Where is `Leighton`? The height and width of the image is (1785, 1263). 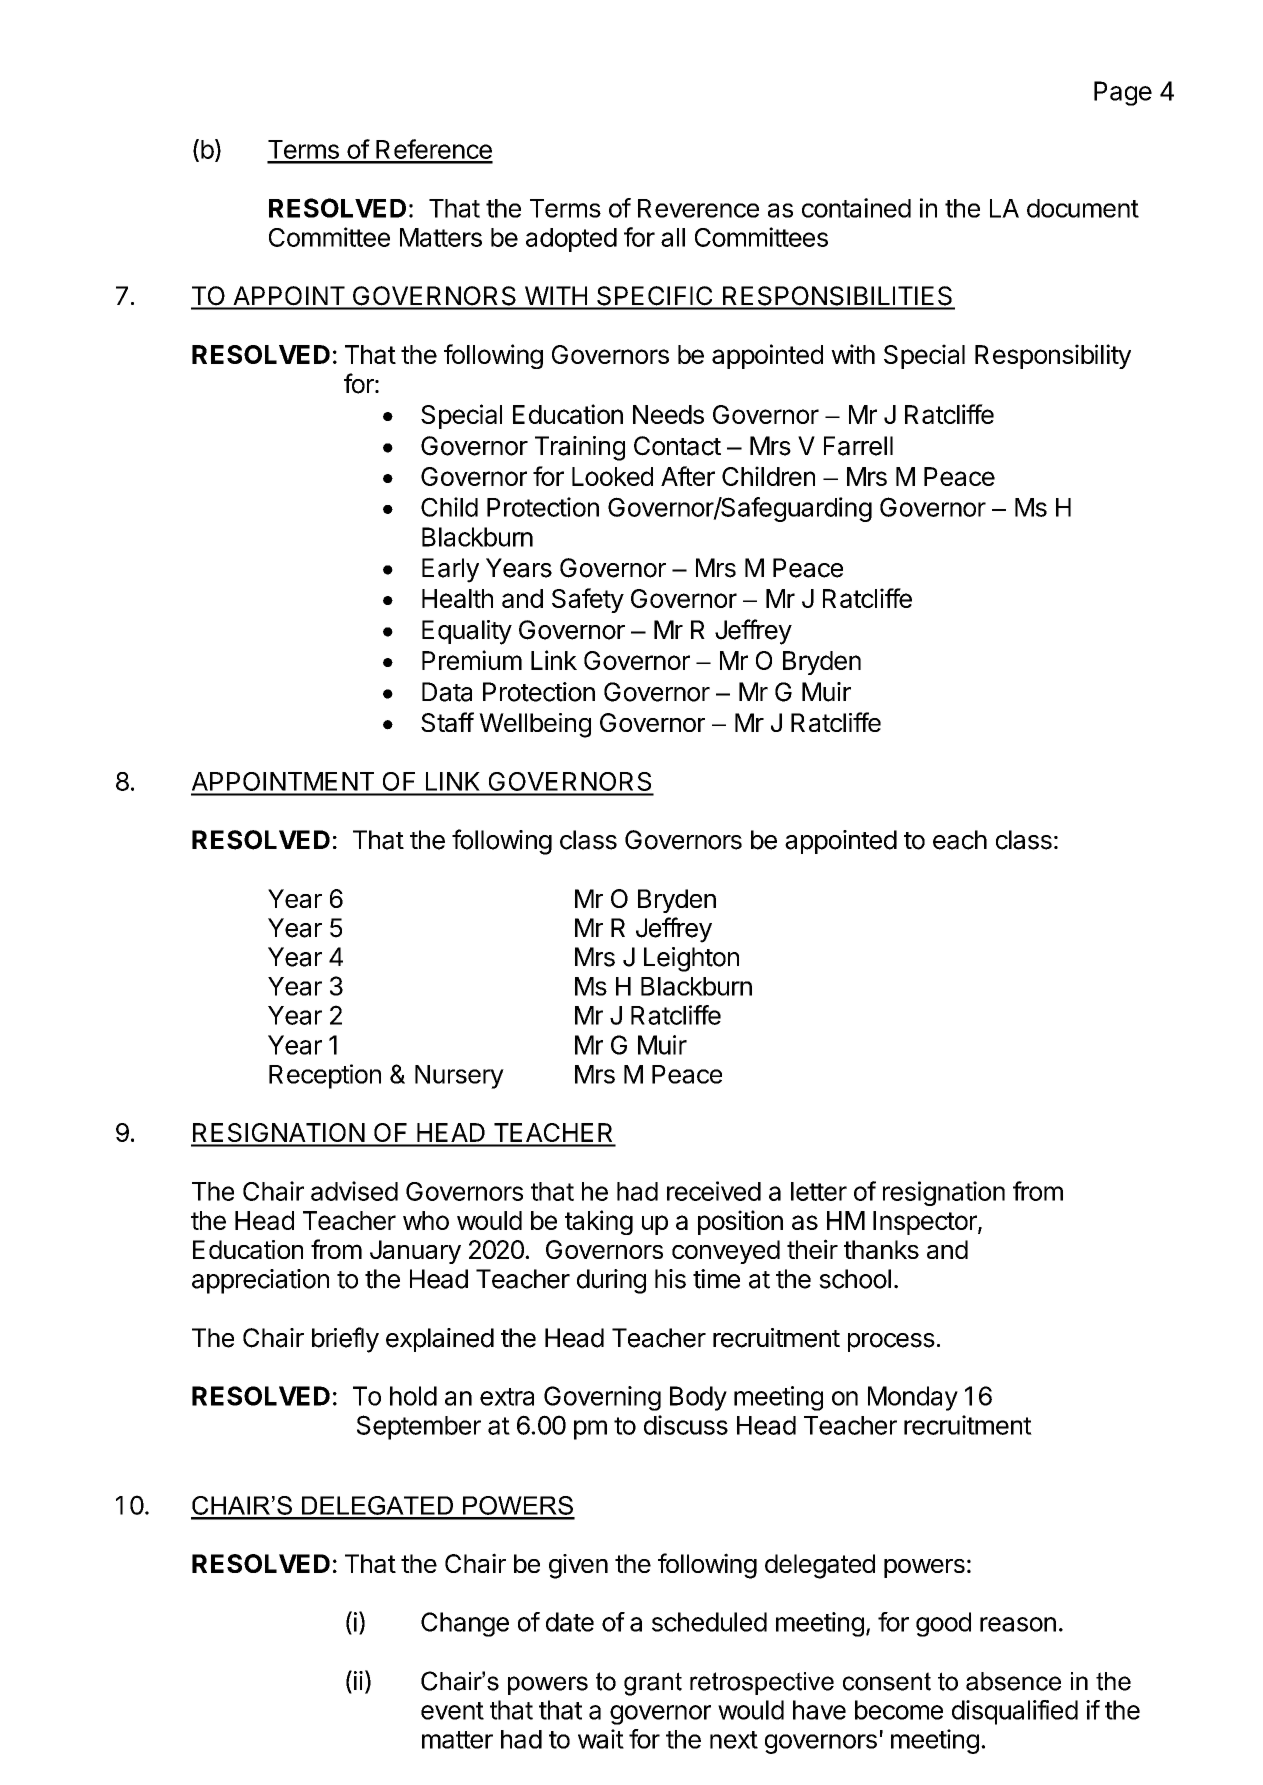
Leighton is located at coordinates (691, 959).
